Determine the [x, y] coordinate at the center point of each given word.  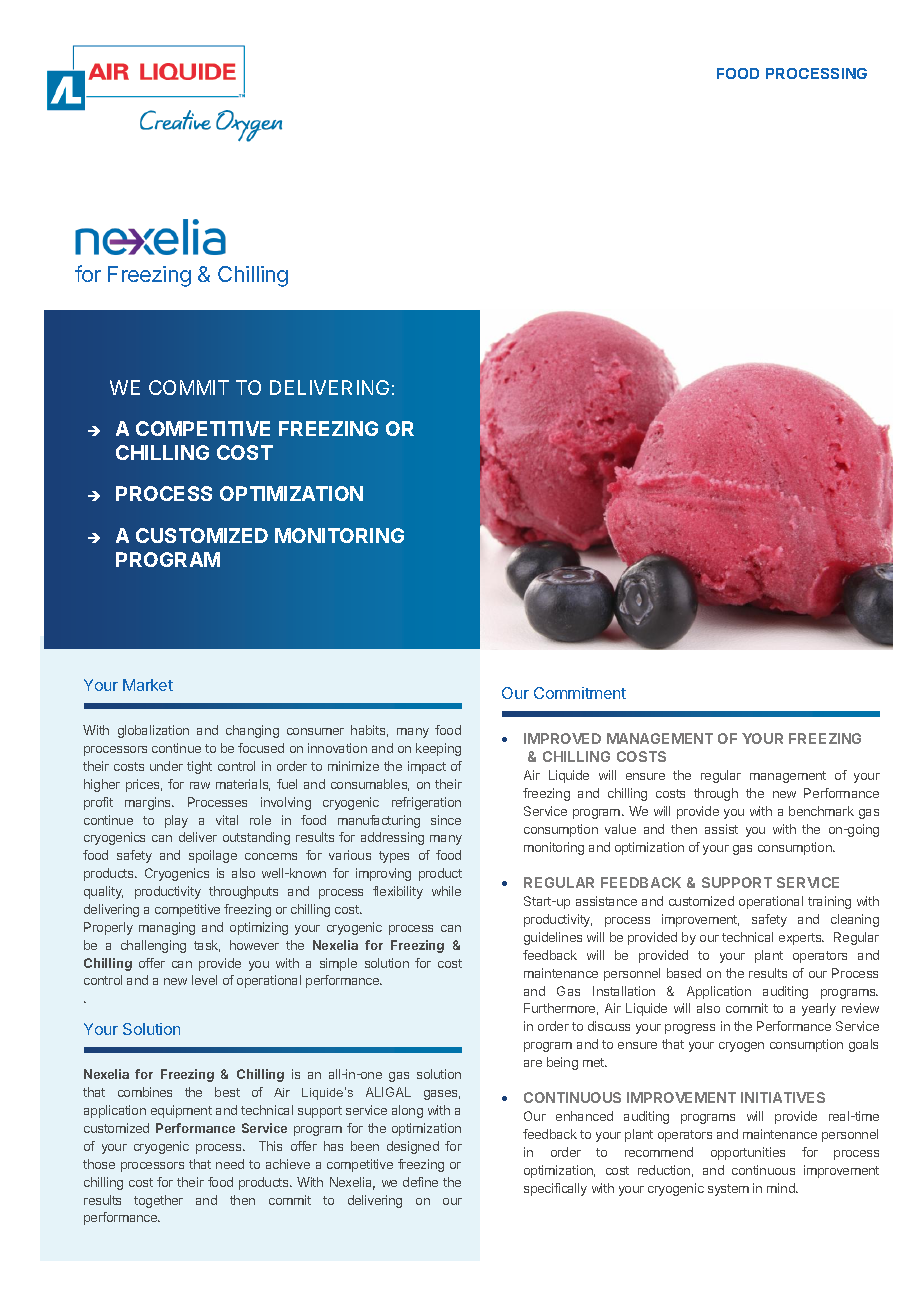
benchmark [821, 811]
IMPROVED [562, 738]
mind [782, 1188]
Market [148, 685]
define [420, 1182]
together [158, 1201]
